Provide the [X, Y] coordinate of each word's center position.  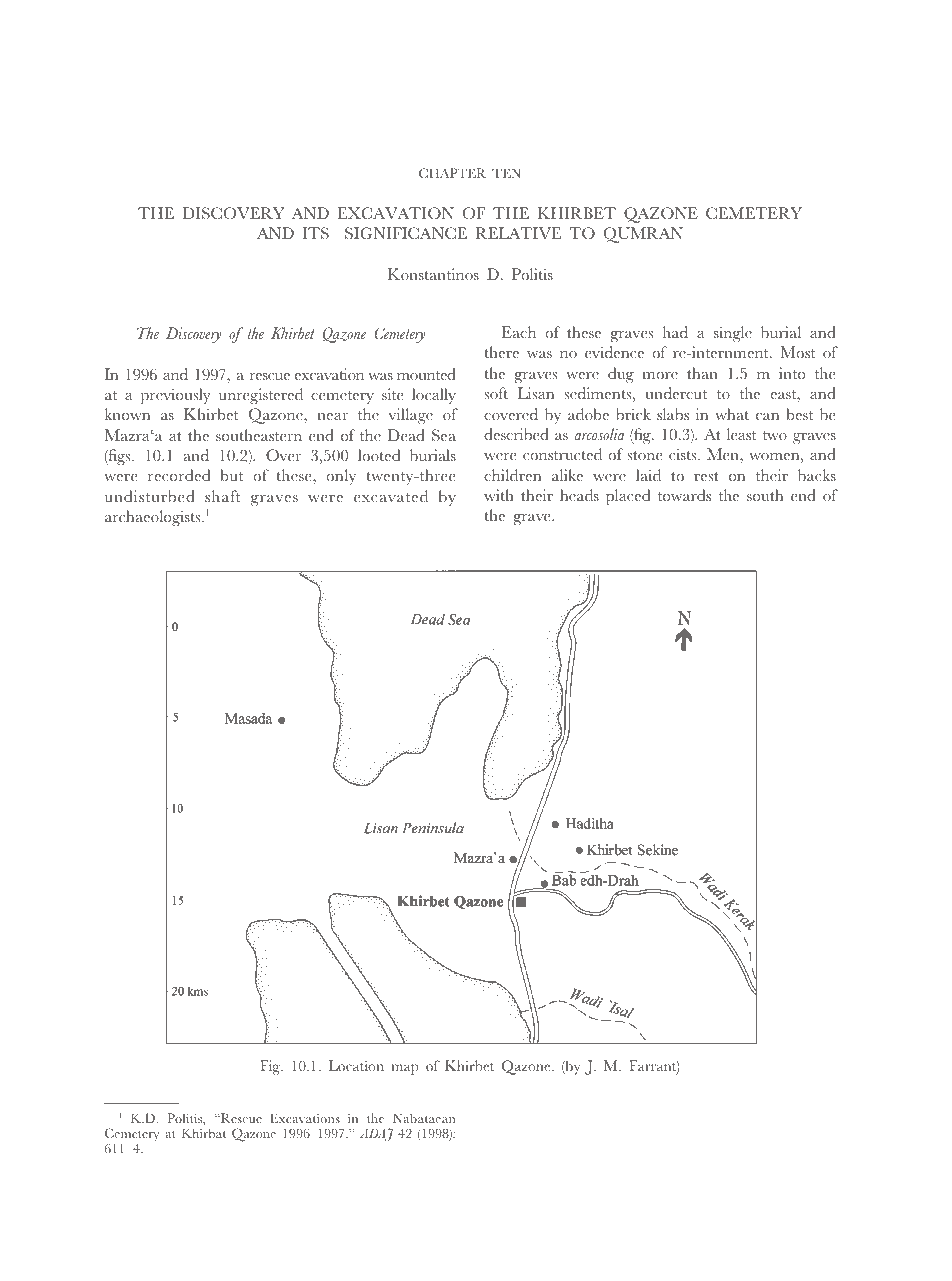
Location [356, 1065]
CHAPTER [452, 173]
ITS [316, 233]
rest [706, 476]
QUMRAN [643, 235]
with [499, 495]
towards [684, 495]
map [405, 1069]
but [232, 475]
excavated [391, 496]
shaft [222, 496]
